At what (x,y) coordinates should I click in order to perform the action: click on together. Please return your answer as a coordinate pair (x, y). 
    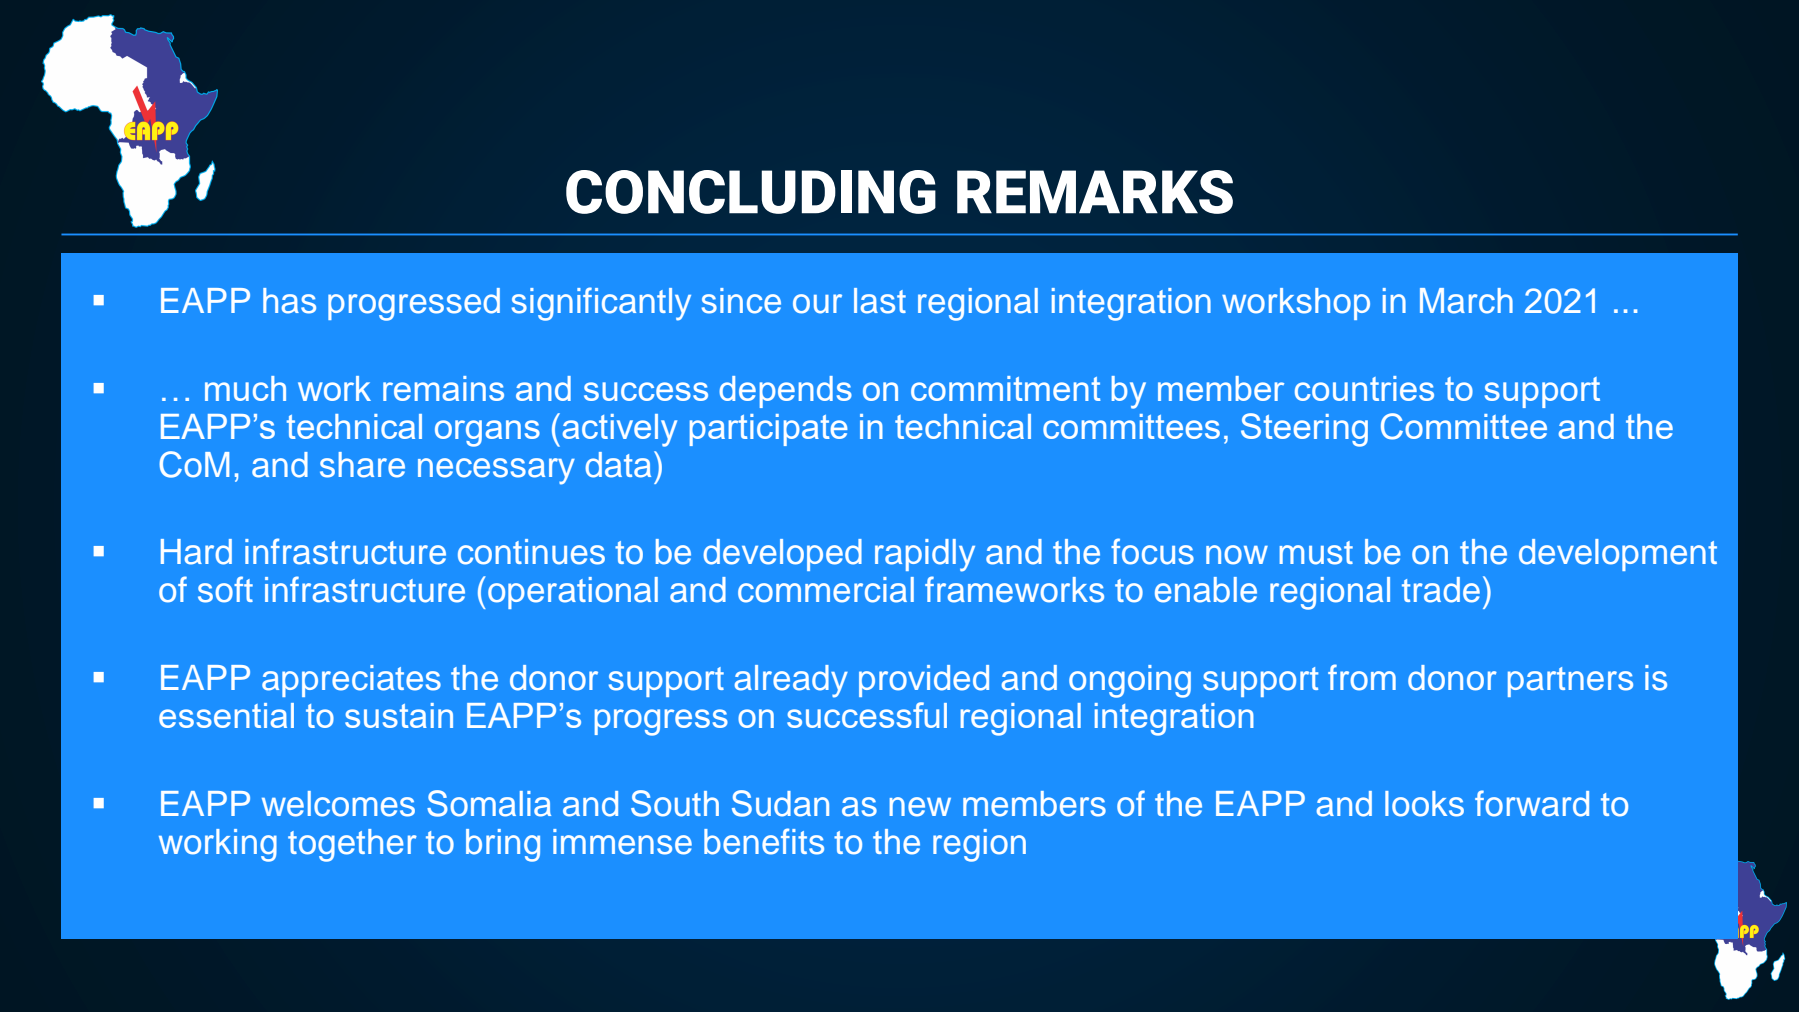
    Looking at the image, I should click on (352, 845).
